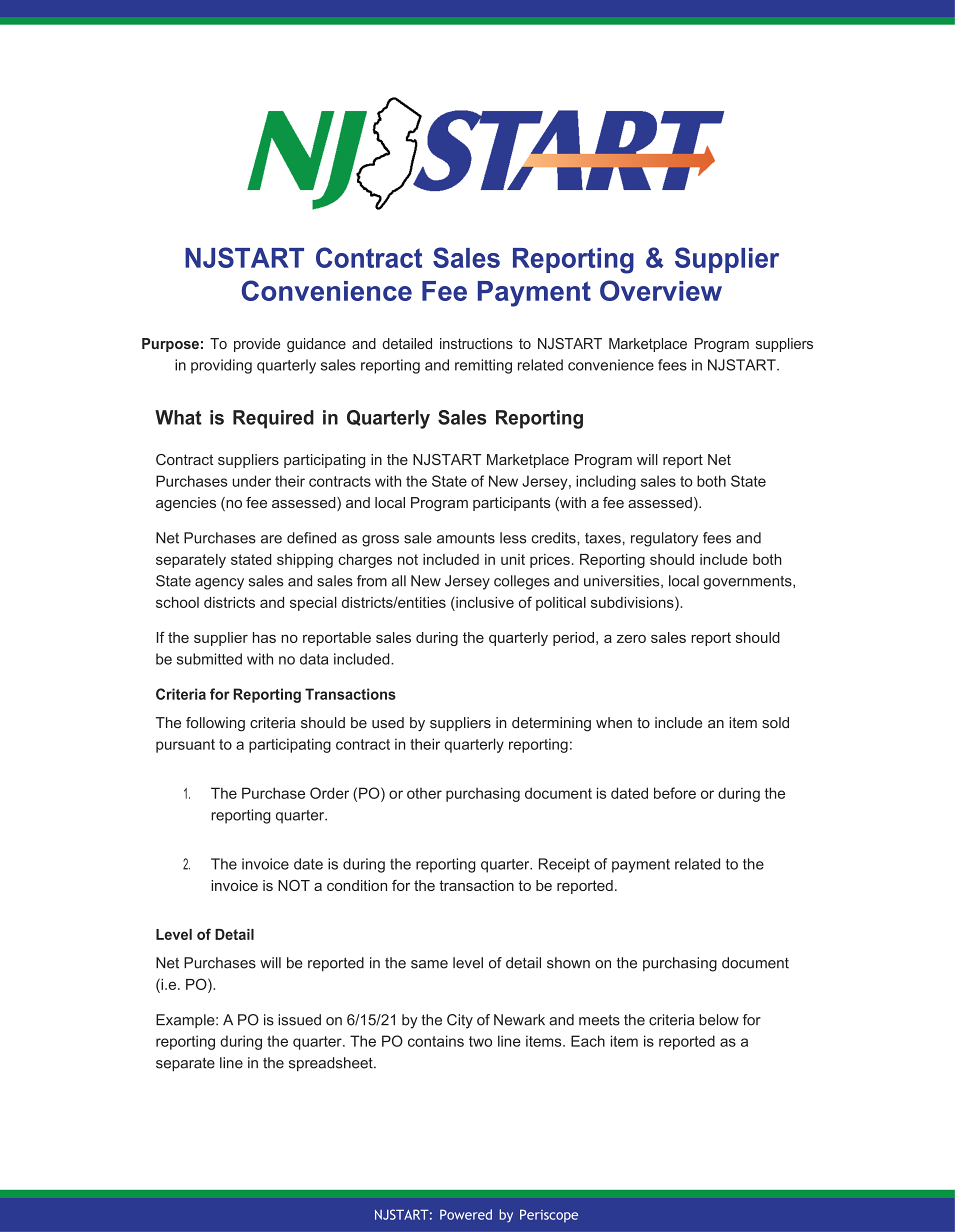 The height and width of the page is (1232, 955). Describe the element at coordinates (219, 584) in the page. I see `agency` at that location.
